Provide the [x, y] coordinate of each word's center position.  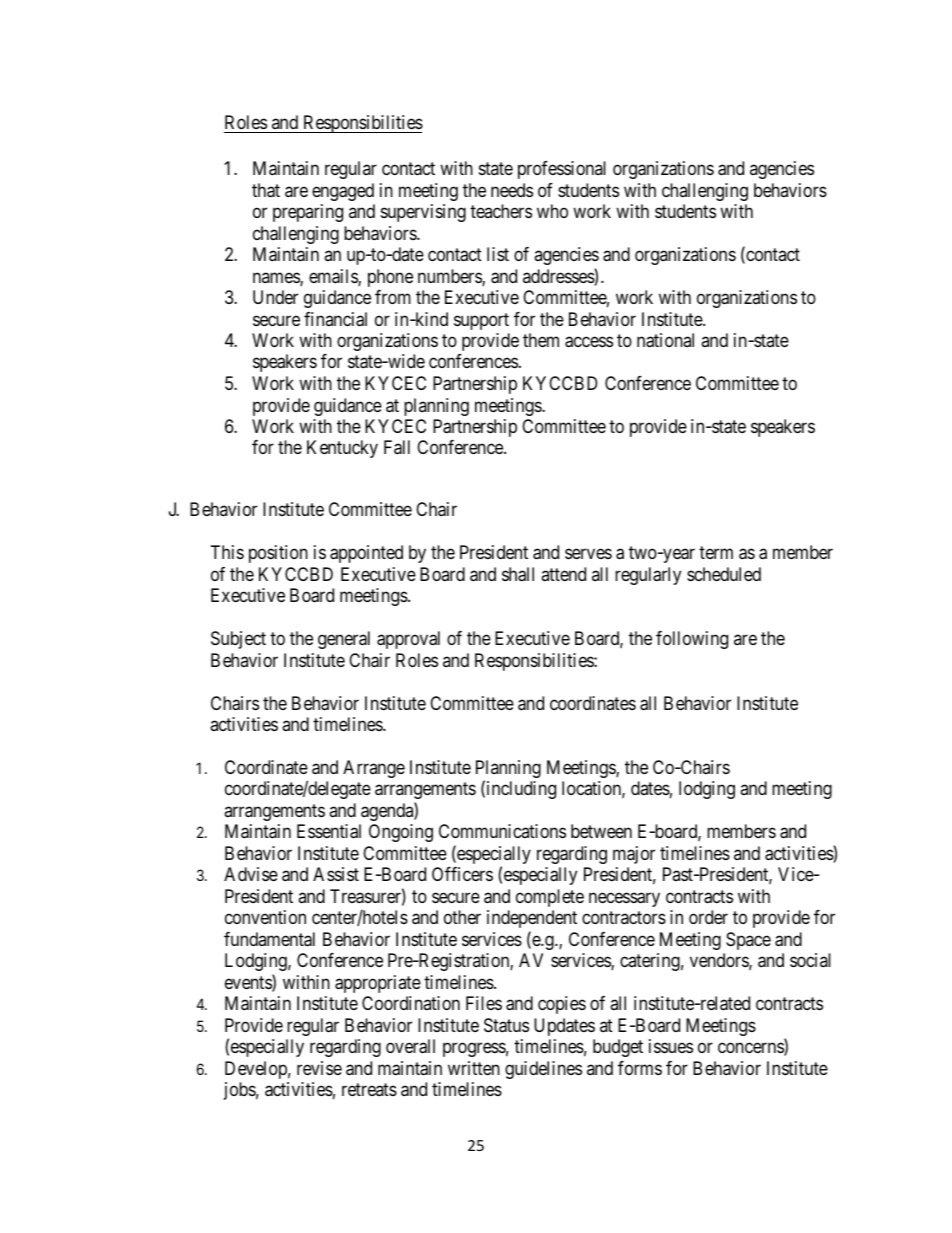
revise [319, 1068]
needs [512, 190]
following [692, 640]
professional [562, 170]
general [344, 640]
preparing [308, 213]
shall [518, 574]
